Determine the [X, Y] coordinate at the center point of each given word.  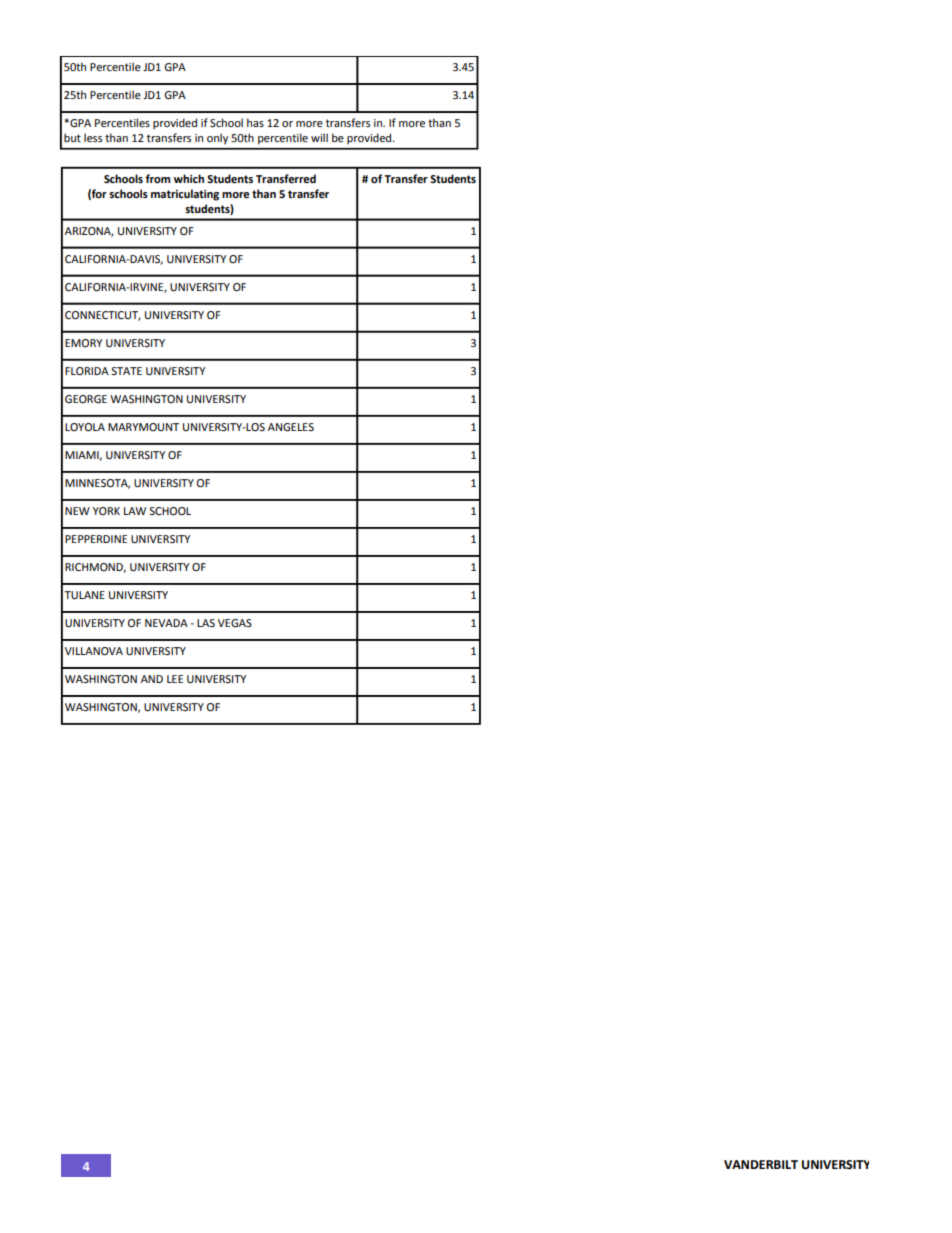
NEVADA [166, 623]
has [255, 122]
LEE [175, 679]
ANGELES [291, 427]
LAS [206, 623]
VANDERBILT [761, 1164]
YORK [106, 511]
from [157, 178]
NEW [77, 511]
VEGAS [235, 623]
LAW [135, 511]
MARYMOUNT [143, 427]
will [319, 137]
